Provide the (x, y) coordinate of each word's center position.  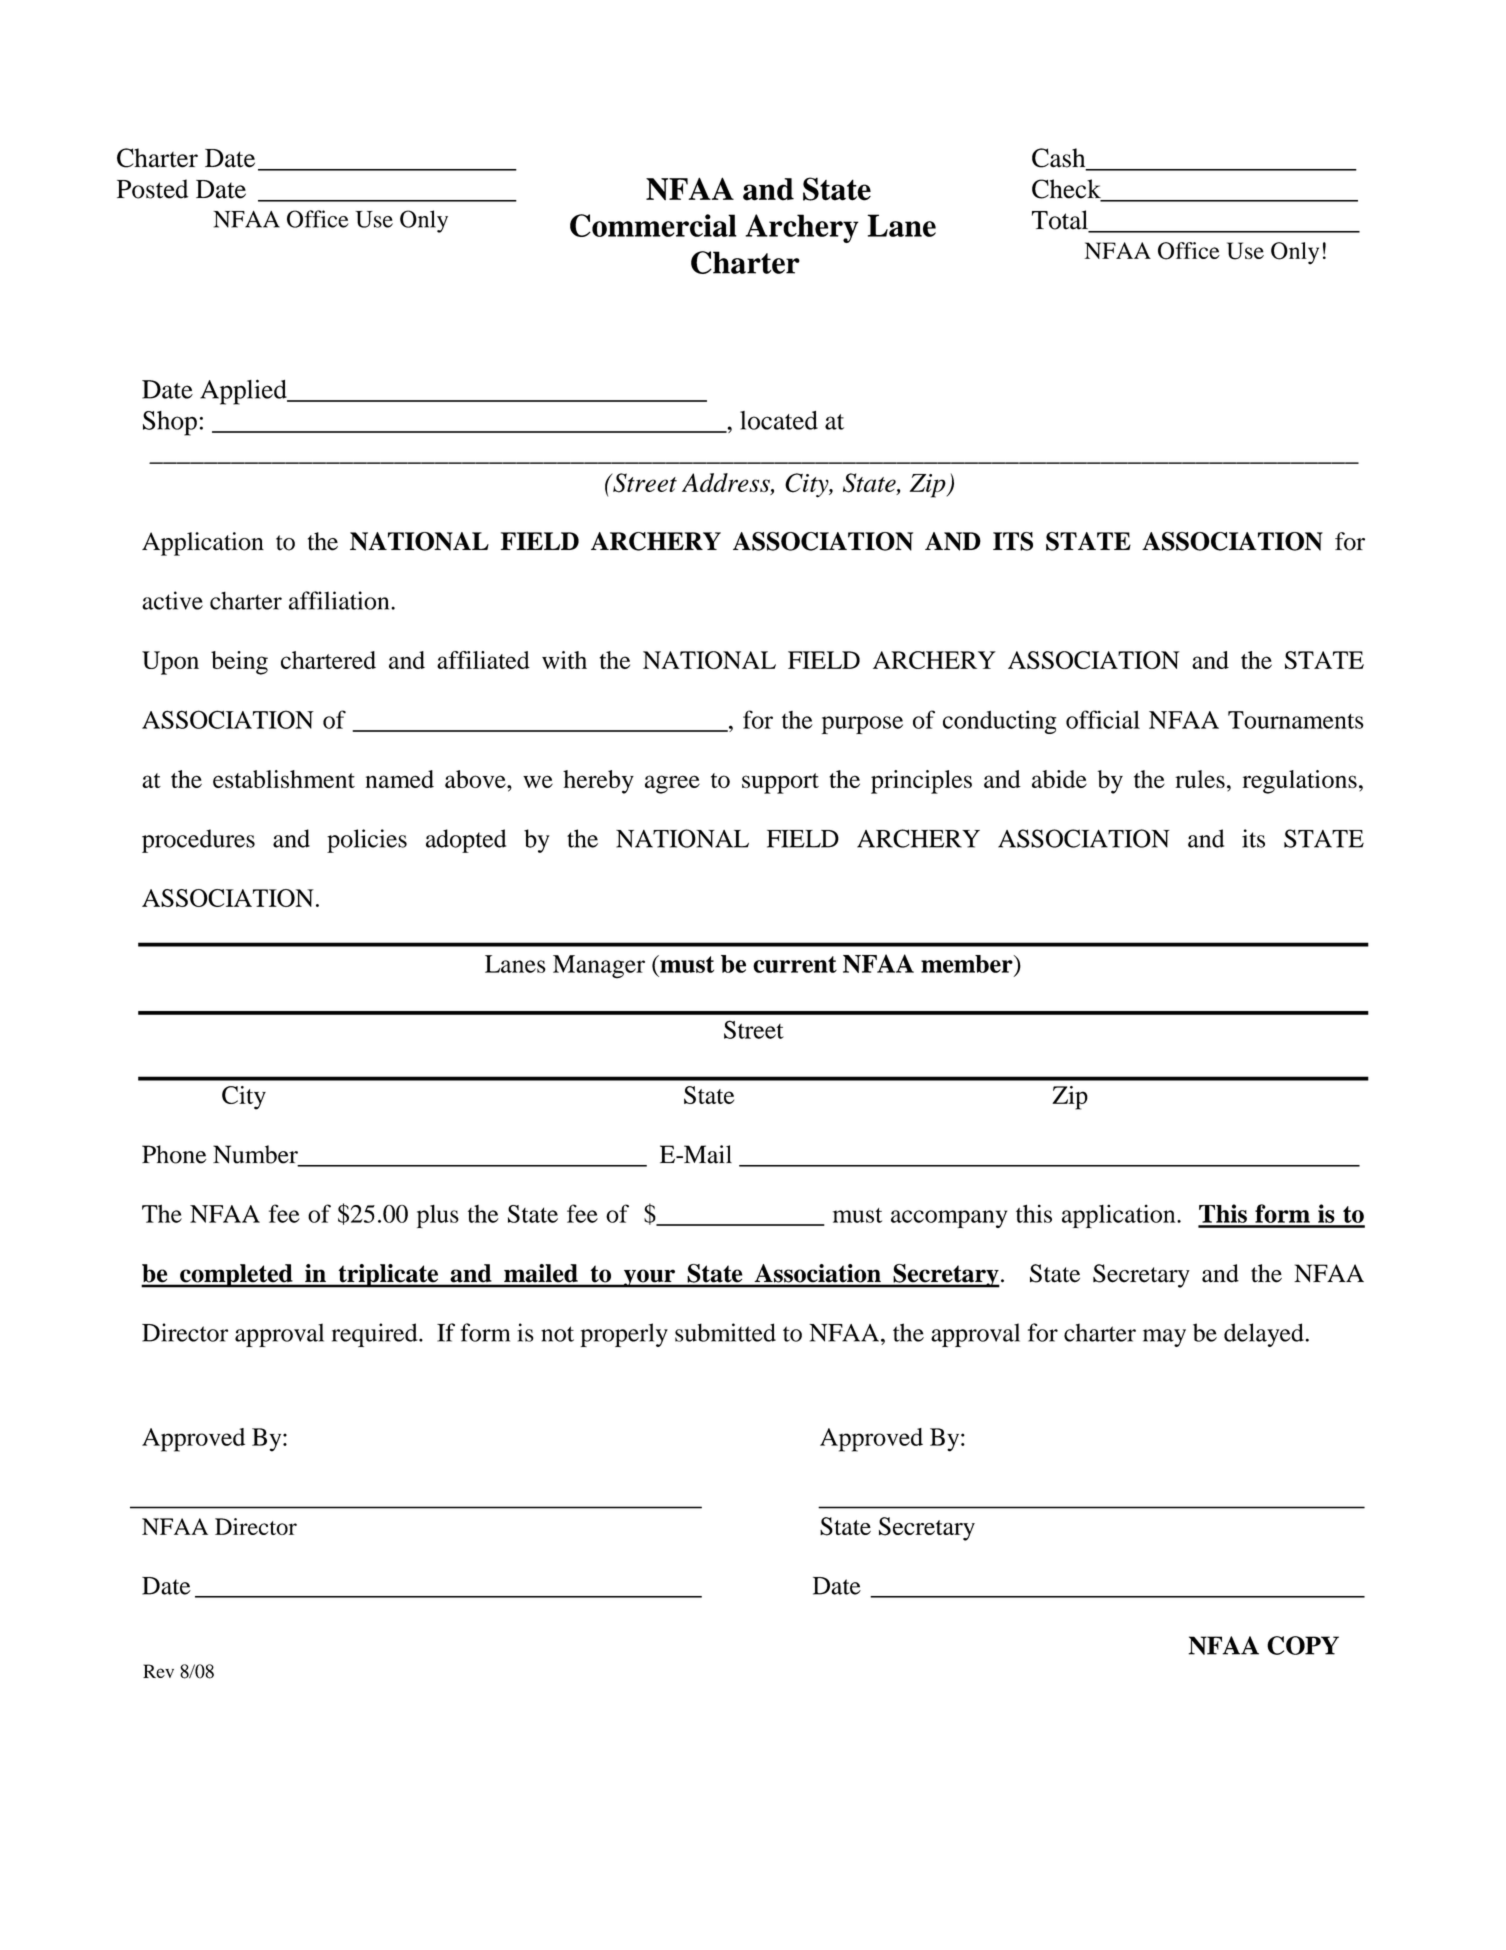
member (968, 964)
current (795, 964)
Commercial (653, 225)
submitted (725, 1332)
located (779, 420)
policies (367, 841)
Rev (158, 1671)
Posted (152, 189)
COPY (1303, 1645)
